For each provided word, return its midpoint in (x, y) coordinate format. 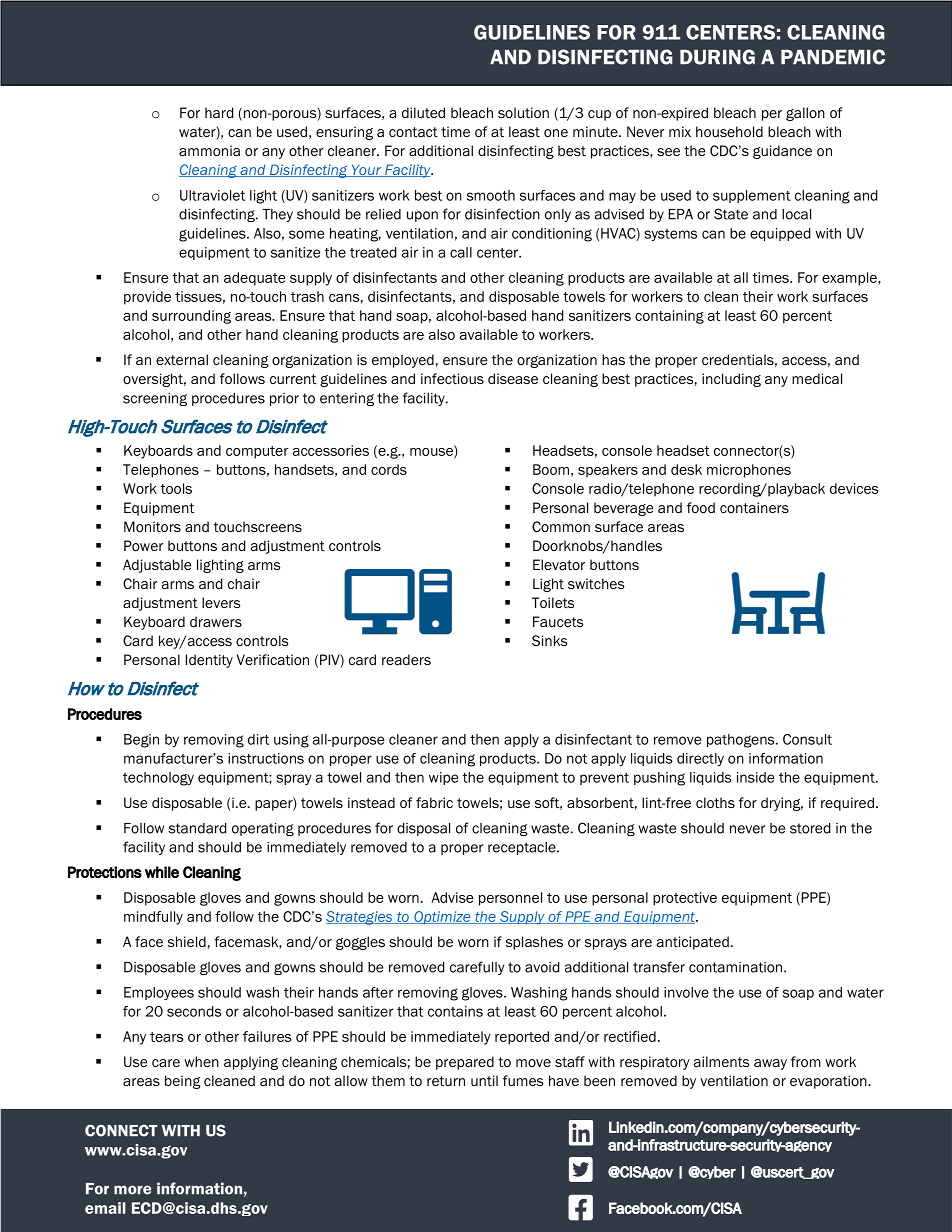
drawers (216, 621)
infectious (452, 378)
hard (219, 112)
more (133, 1190)
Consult (807, 739)
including (731, 380)
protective (685, 899)
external (182, 359)
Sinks (549, 640)
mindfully (153, 918)
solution (523, 112)
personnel (510, 899)
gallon (805, 114)
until (484, 1080)
